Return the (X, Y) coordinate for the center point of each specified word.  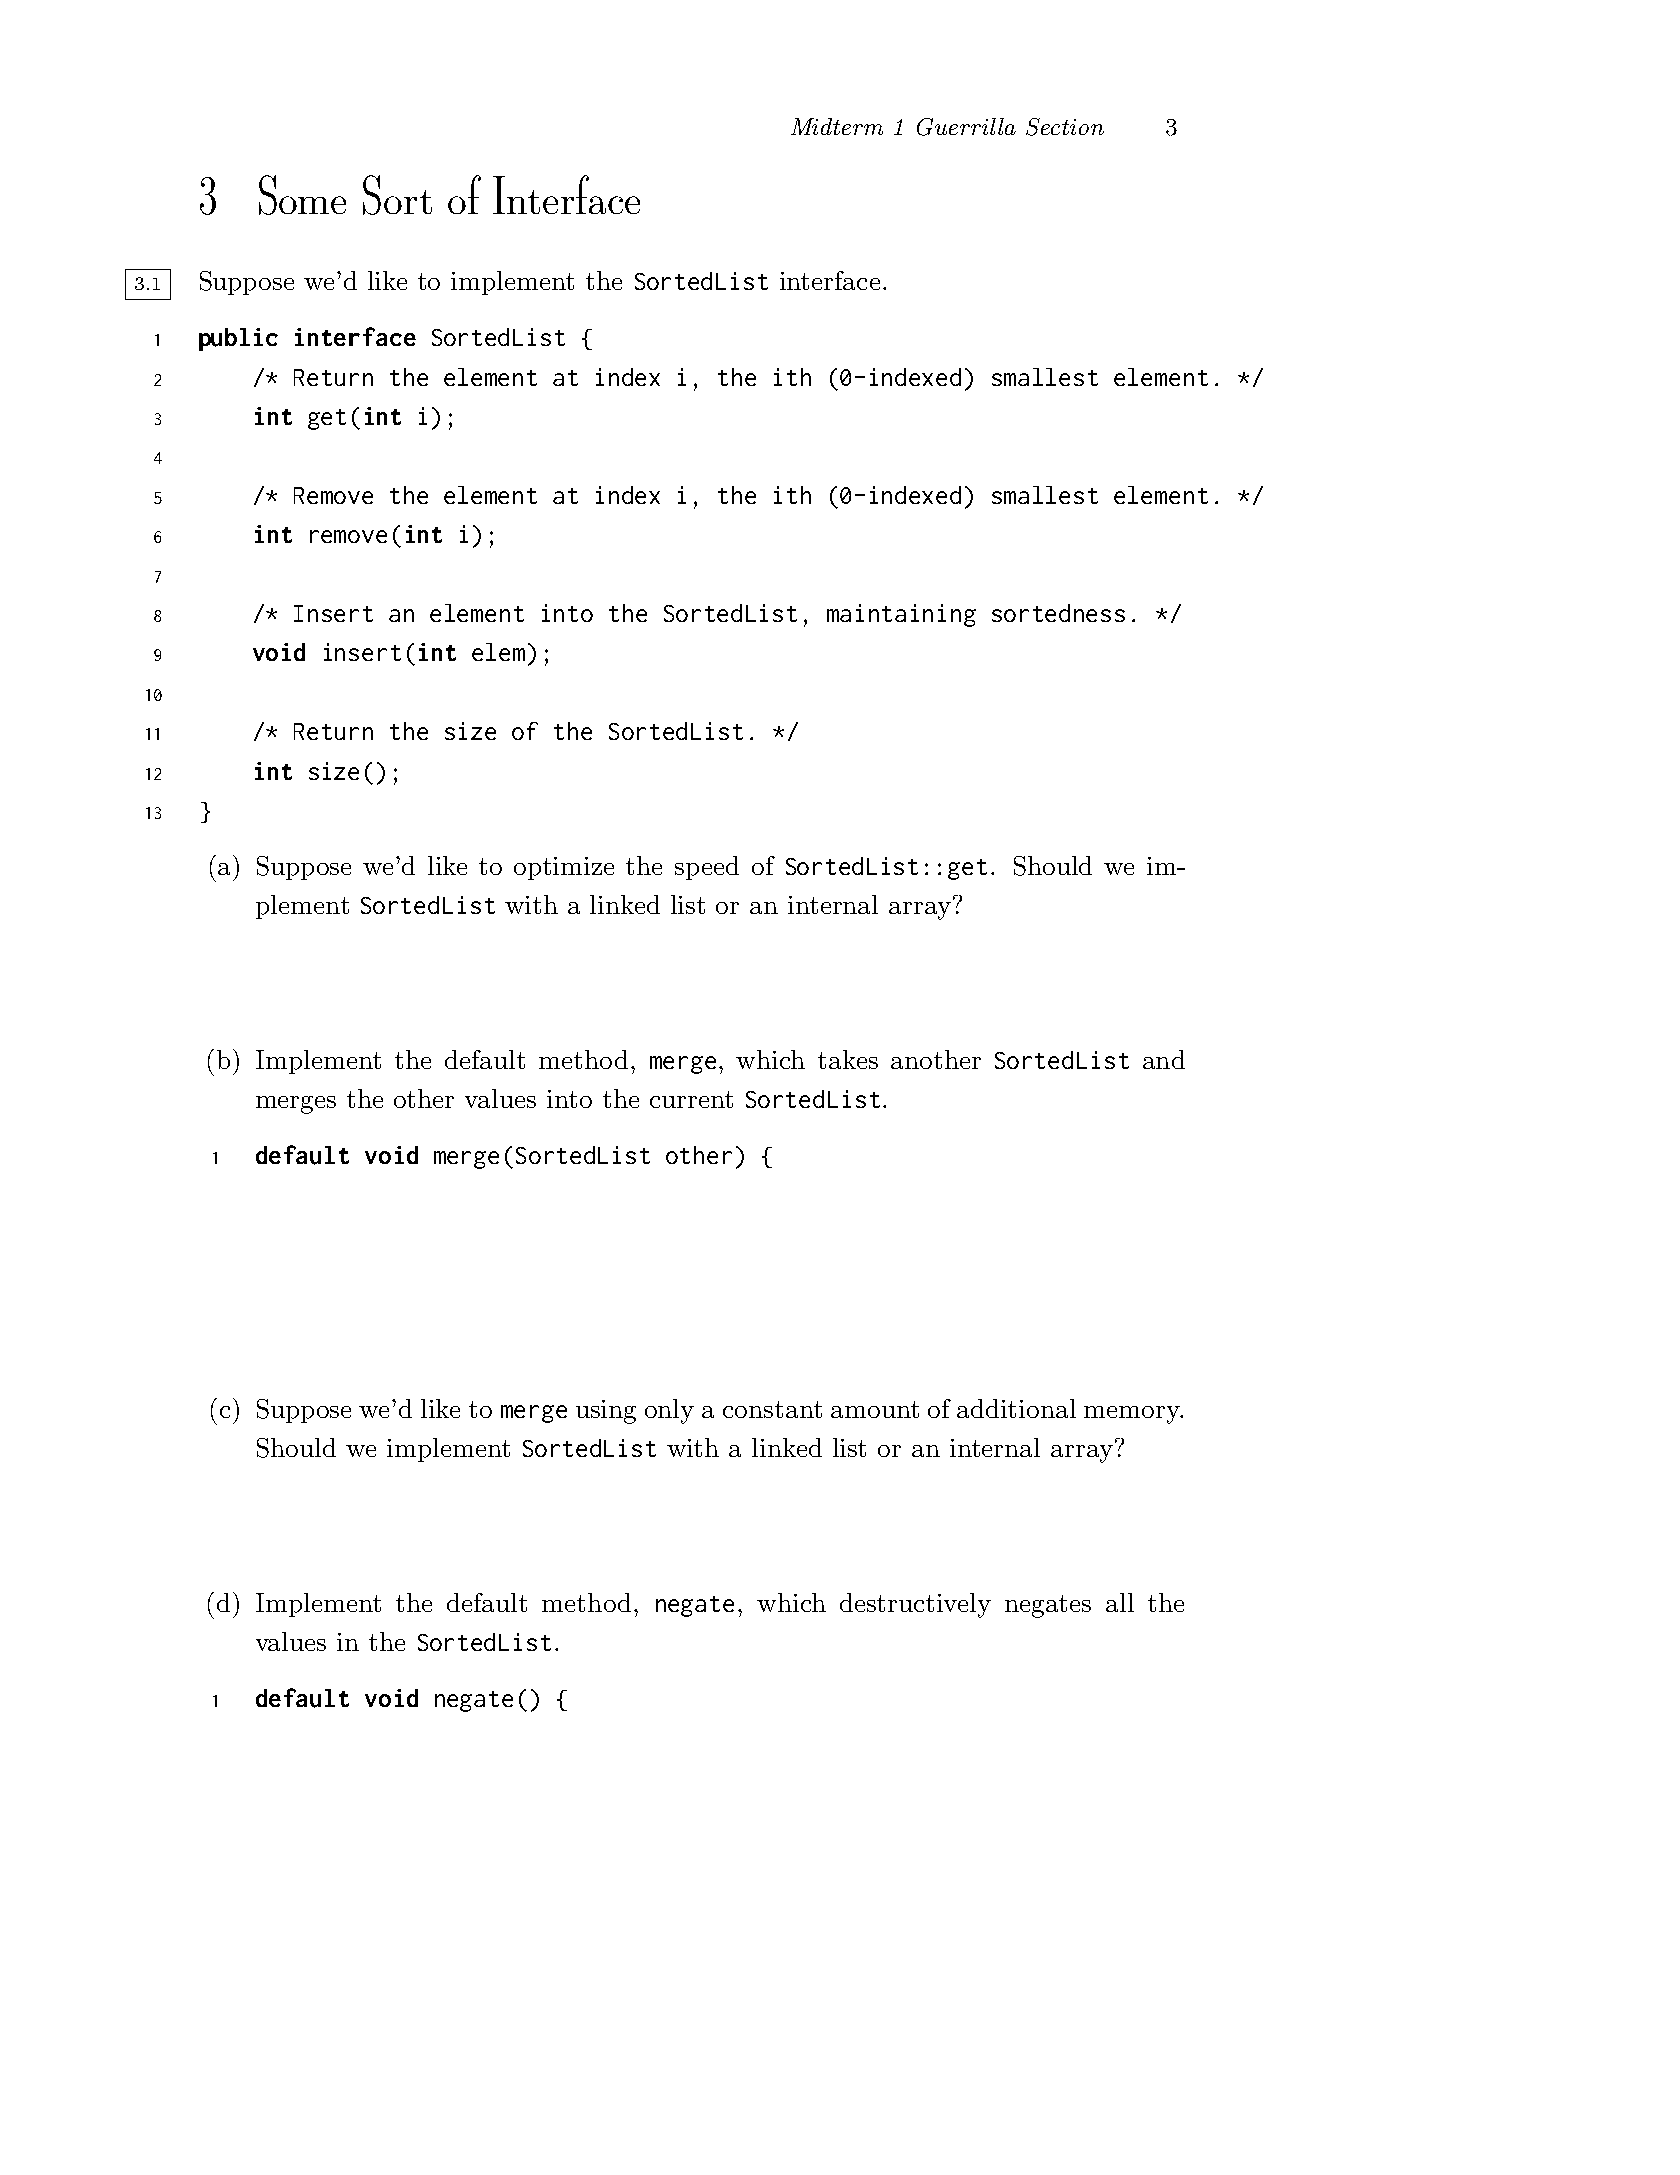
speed (707, 868)
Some (302, 195)
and (1164, 1059)
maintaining (901, 615)
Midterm (837, 126)
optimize (564, 868)
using (606, 1412)
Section (1065, 127)
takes (848, 1059)
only (669, 1411)
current (691, 1099)
